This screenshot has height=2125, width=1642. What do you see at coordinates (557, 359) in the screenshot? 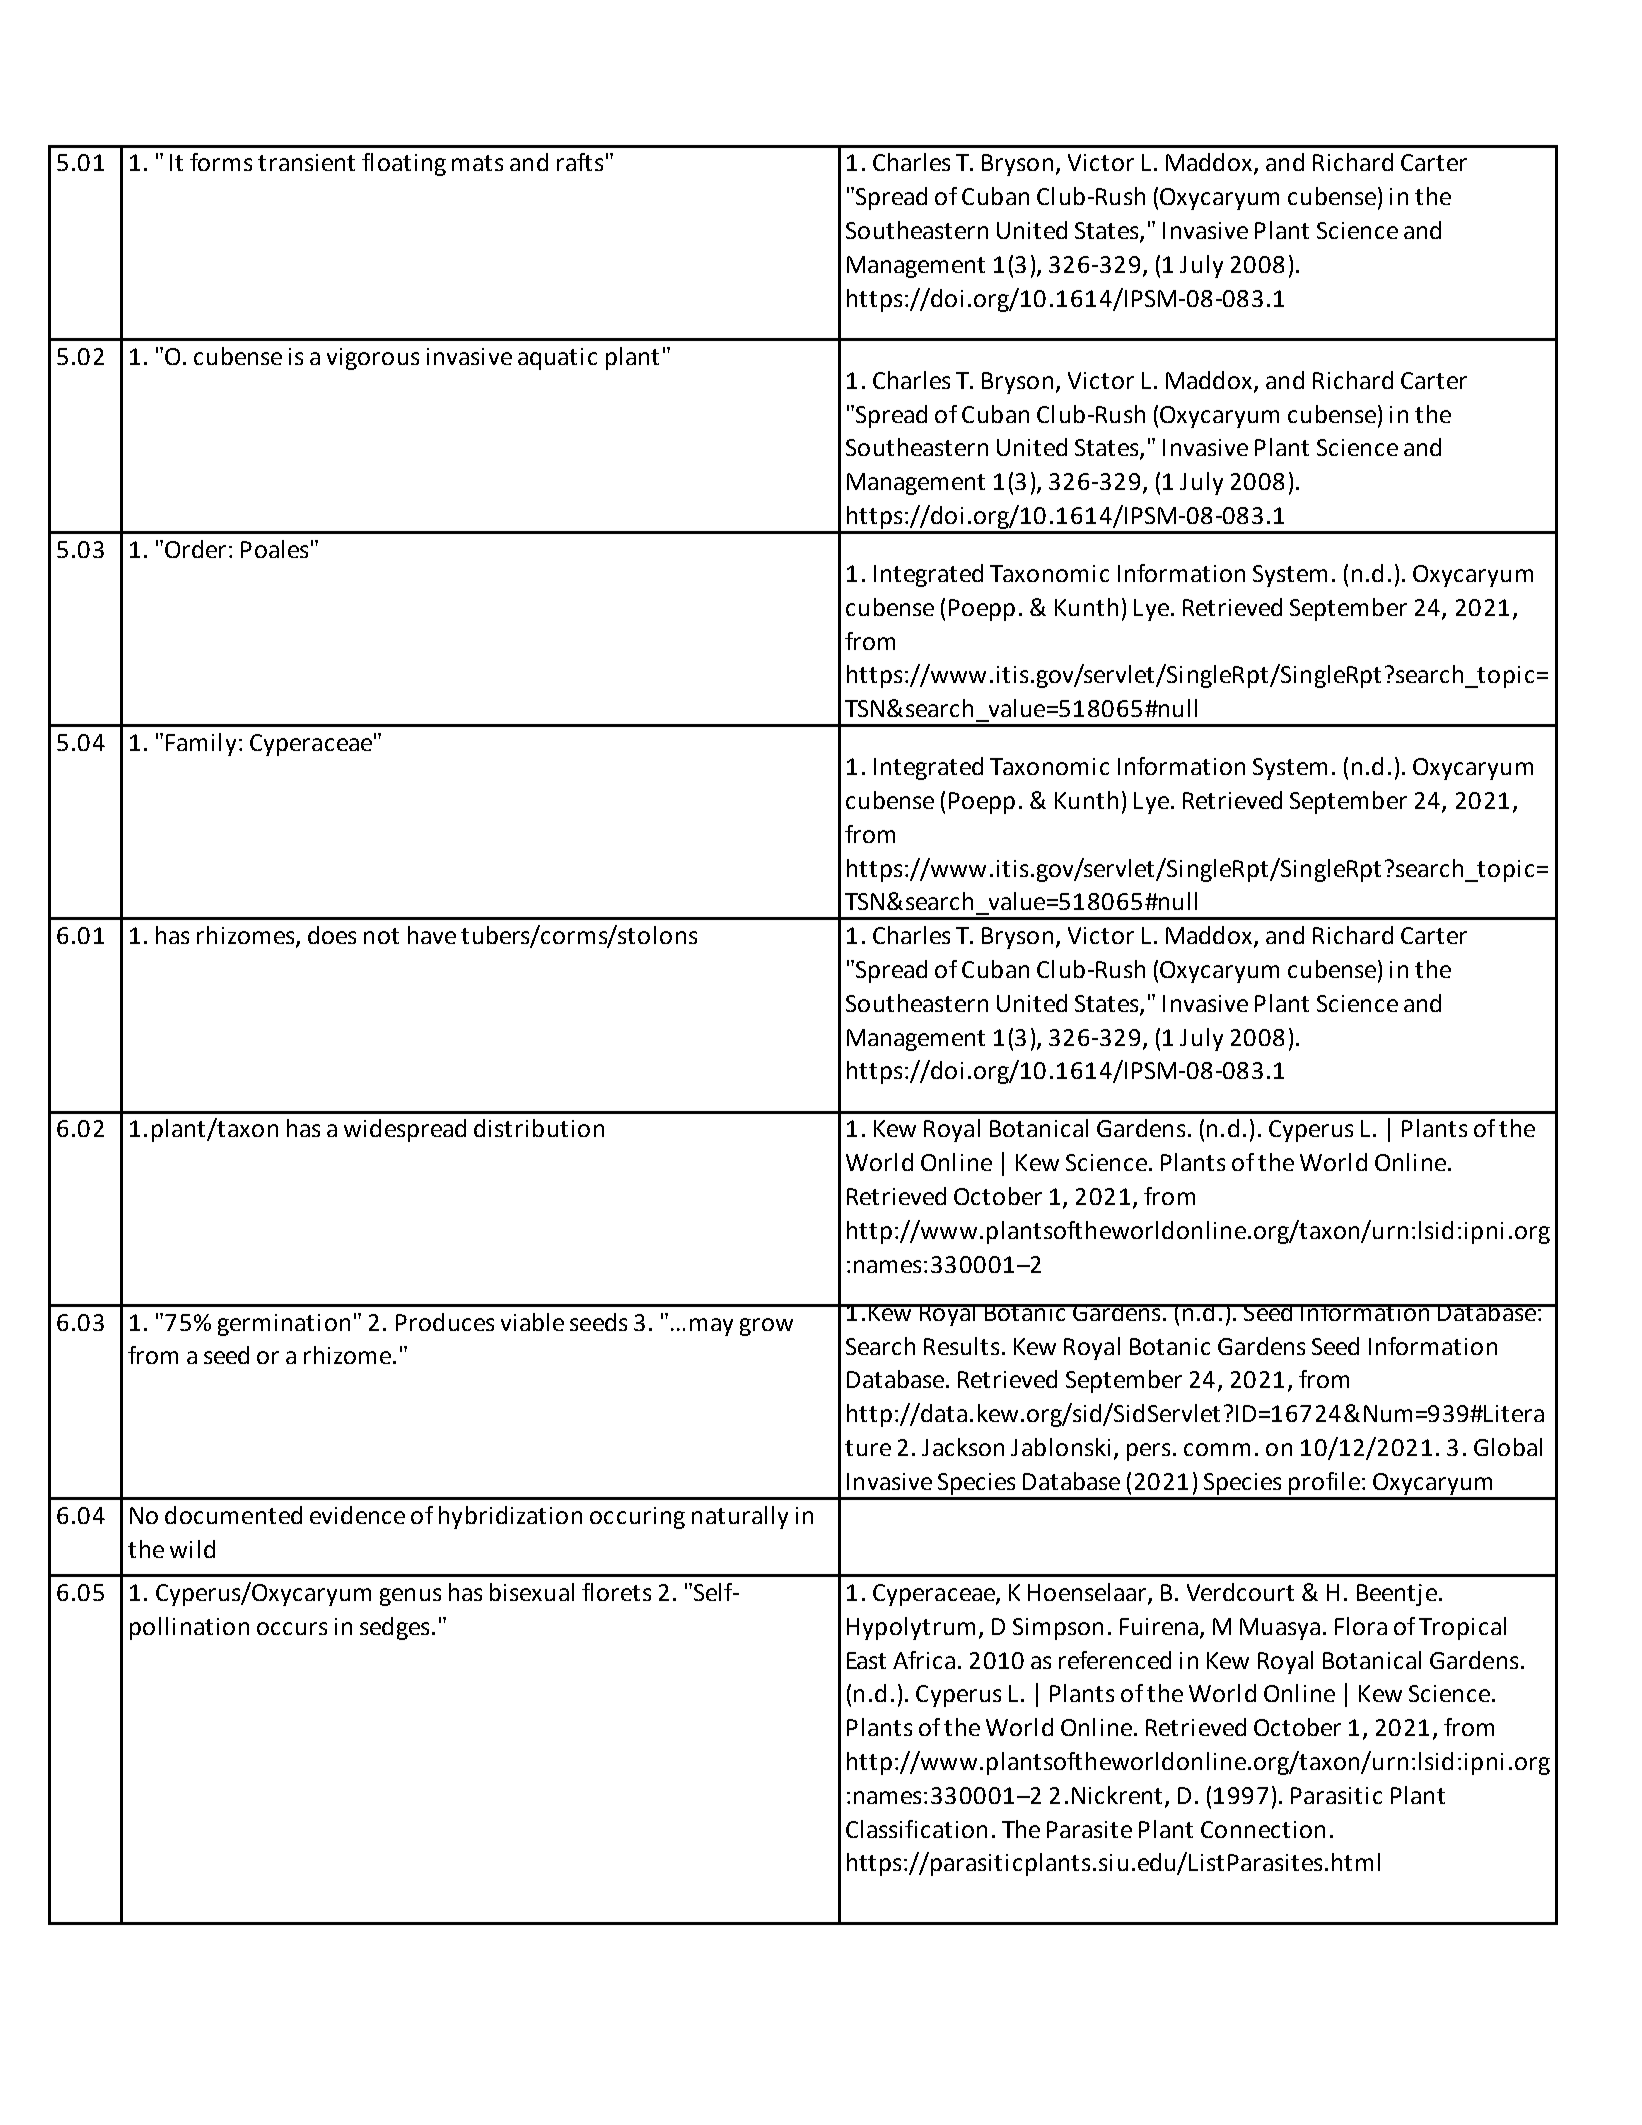
I see `aquatic` at bounding box center [557, 359].
